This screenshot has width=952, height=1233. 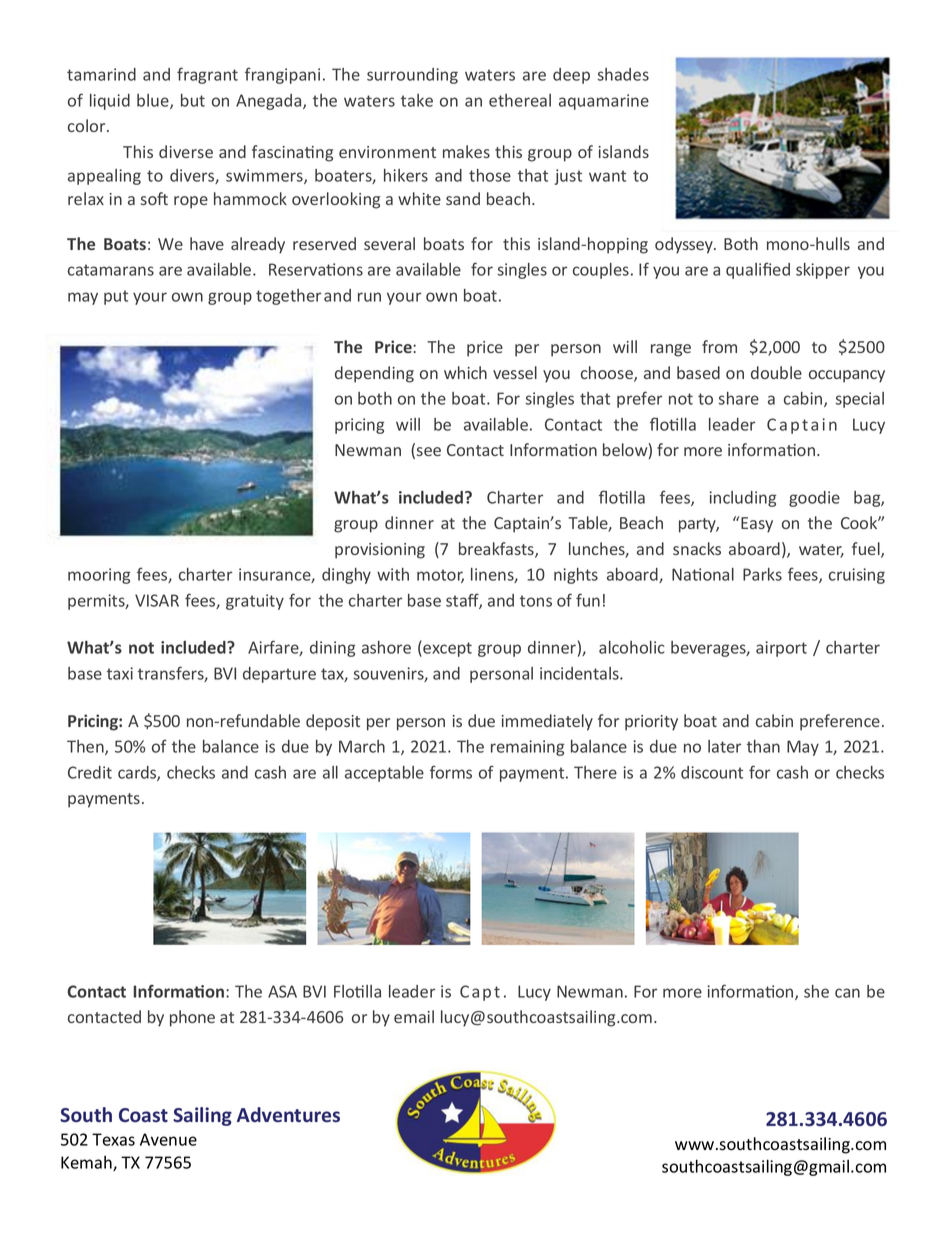 I want to click on Credit, so click(x=90, y=772).
